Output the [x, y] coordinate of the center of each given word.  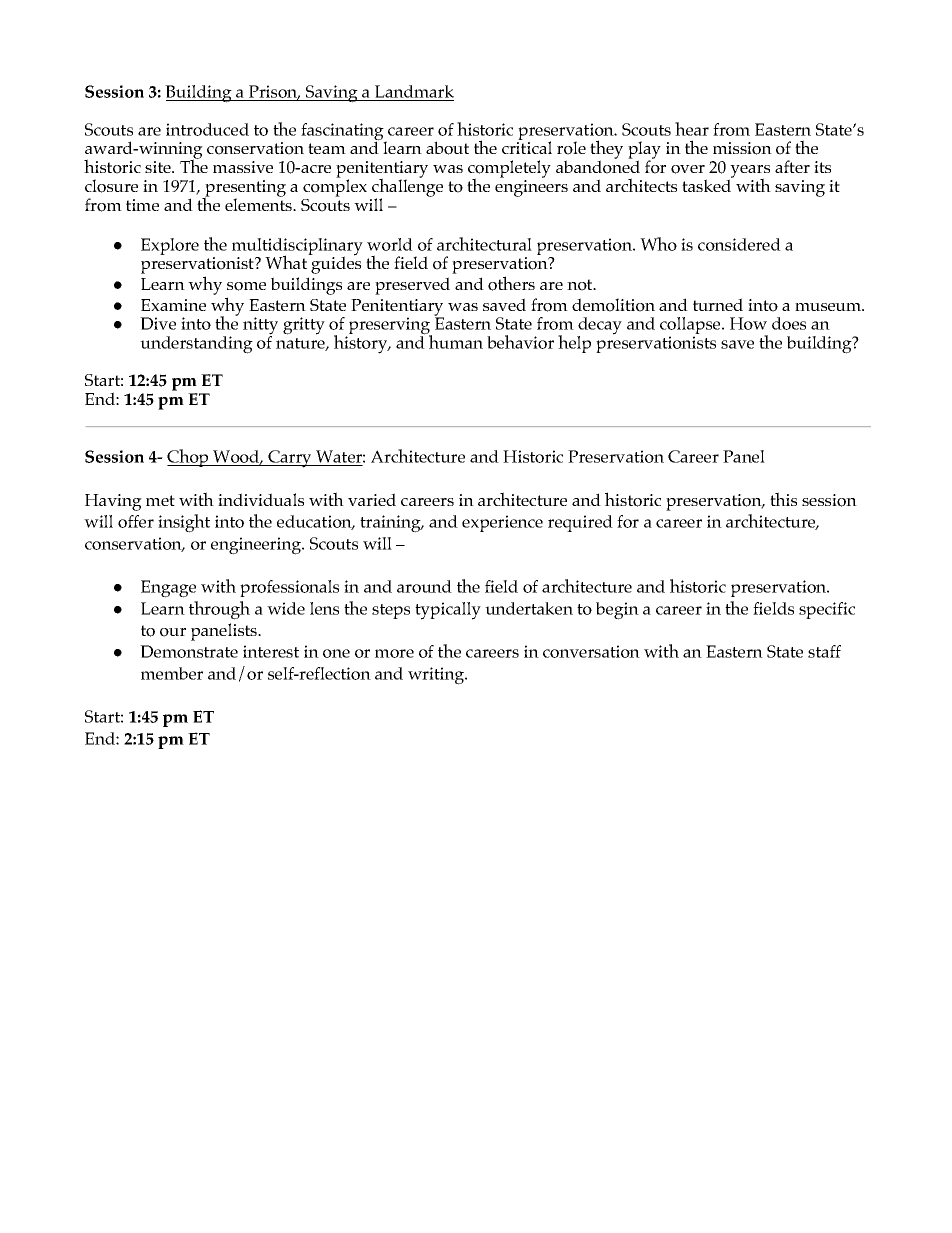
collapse [691, 327]
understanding [196, 345]
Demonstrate [189, 651]
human [455, 341]
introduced [207, 129]
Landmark [414, 91]
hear [692, 129]
